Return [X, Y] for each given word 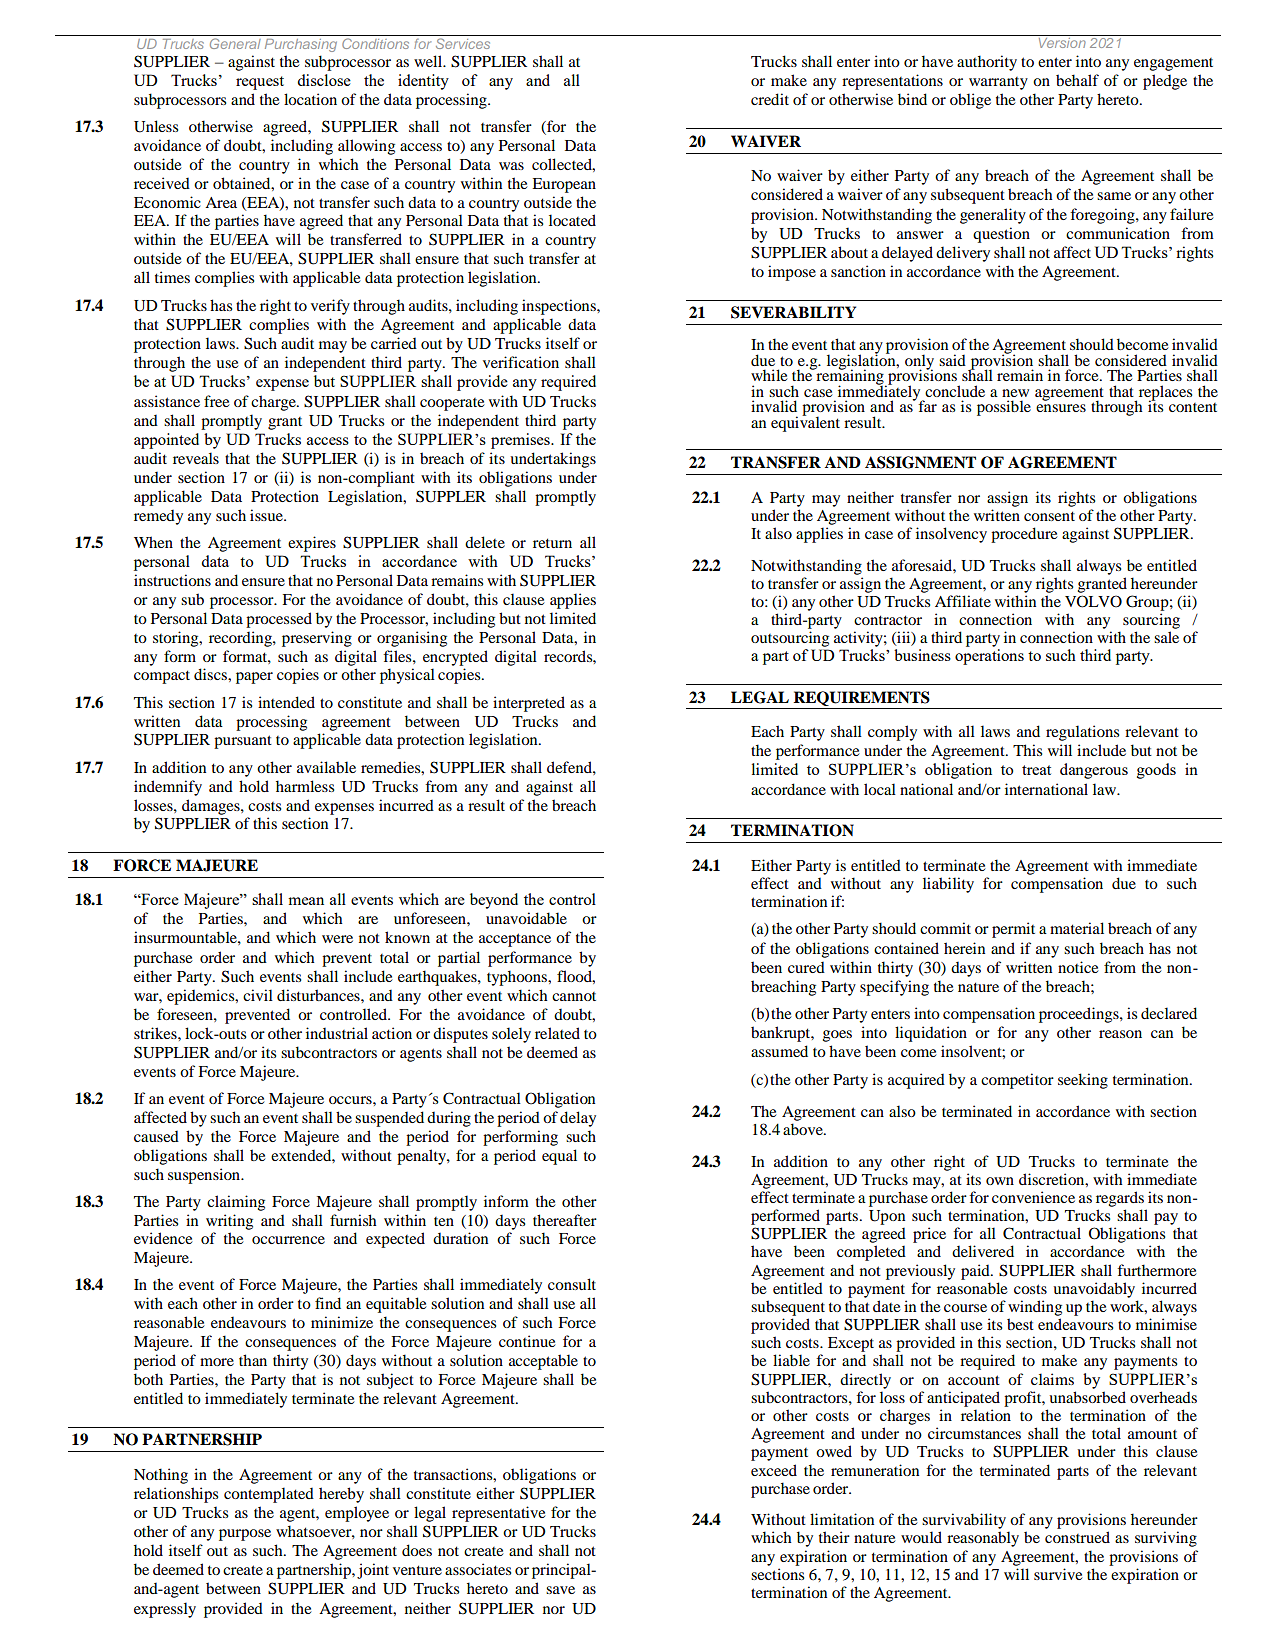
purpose [245, 1535]
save [560, 1590]
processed [279, 620]
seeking [1083, 1081]
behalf [1077, 80]
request [260, 83]
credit [770, 99]
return [552, 543]
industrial [337, 1033]
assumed [779, 1051]
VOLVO [1093, 601]
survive [1058, 1574]
